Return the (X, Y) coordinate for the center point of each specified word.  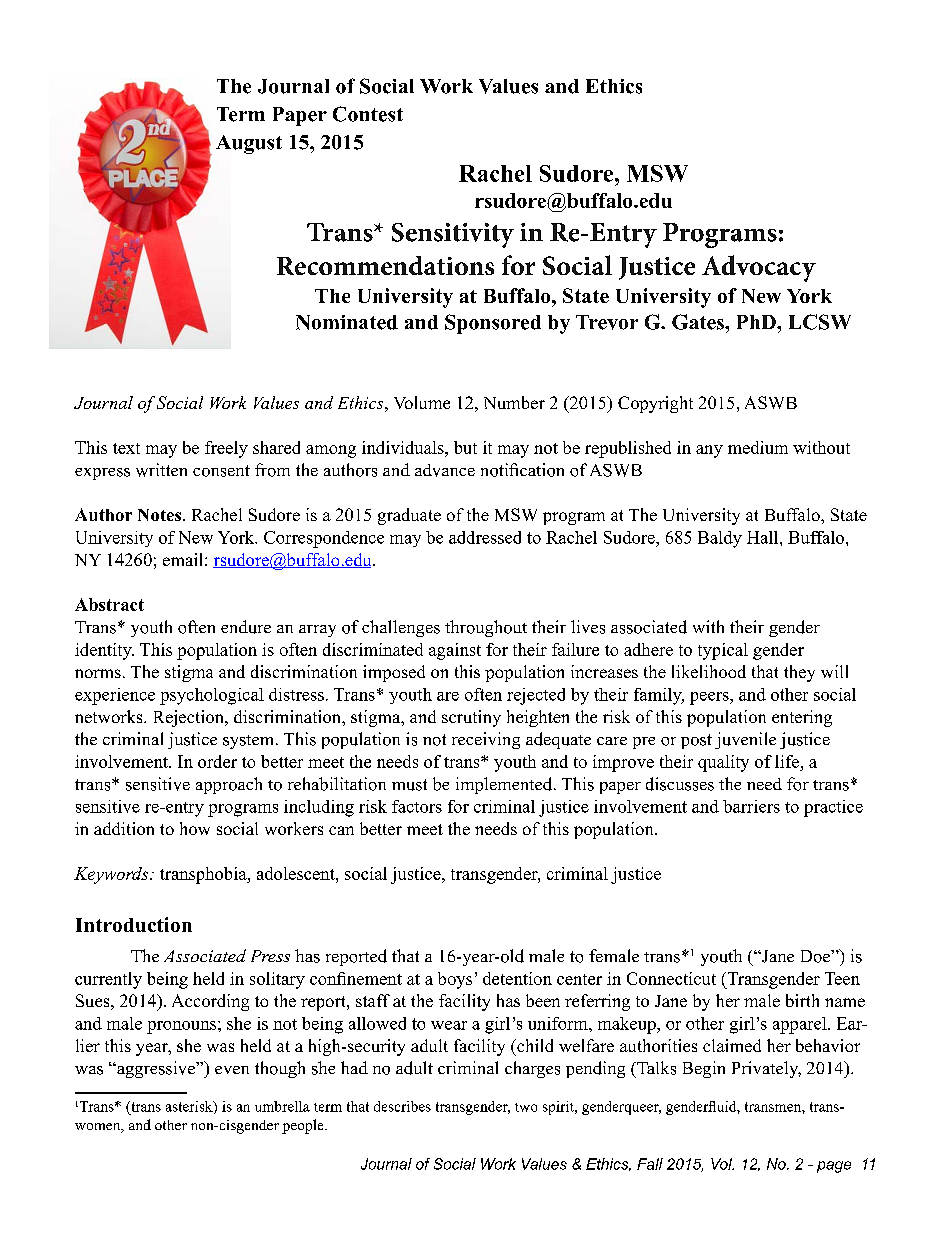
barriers (751, 806)
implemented (505, 785)
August (249, 144)
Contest (368, 114)
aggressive (156, 1069)
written (161, 470)
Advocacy (759, 268)
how (195, 828)
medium (758, 447)
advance (445, 470)
